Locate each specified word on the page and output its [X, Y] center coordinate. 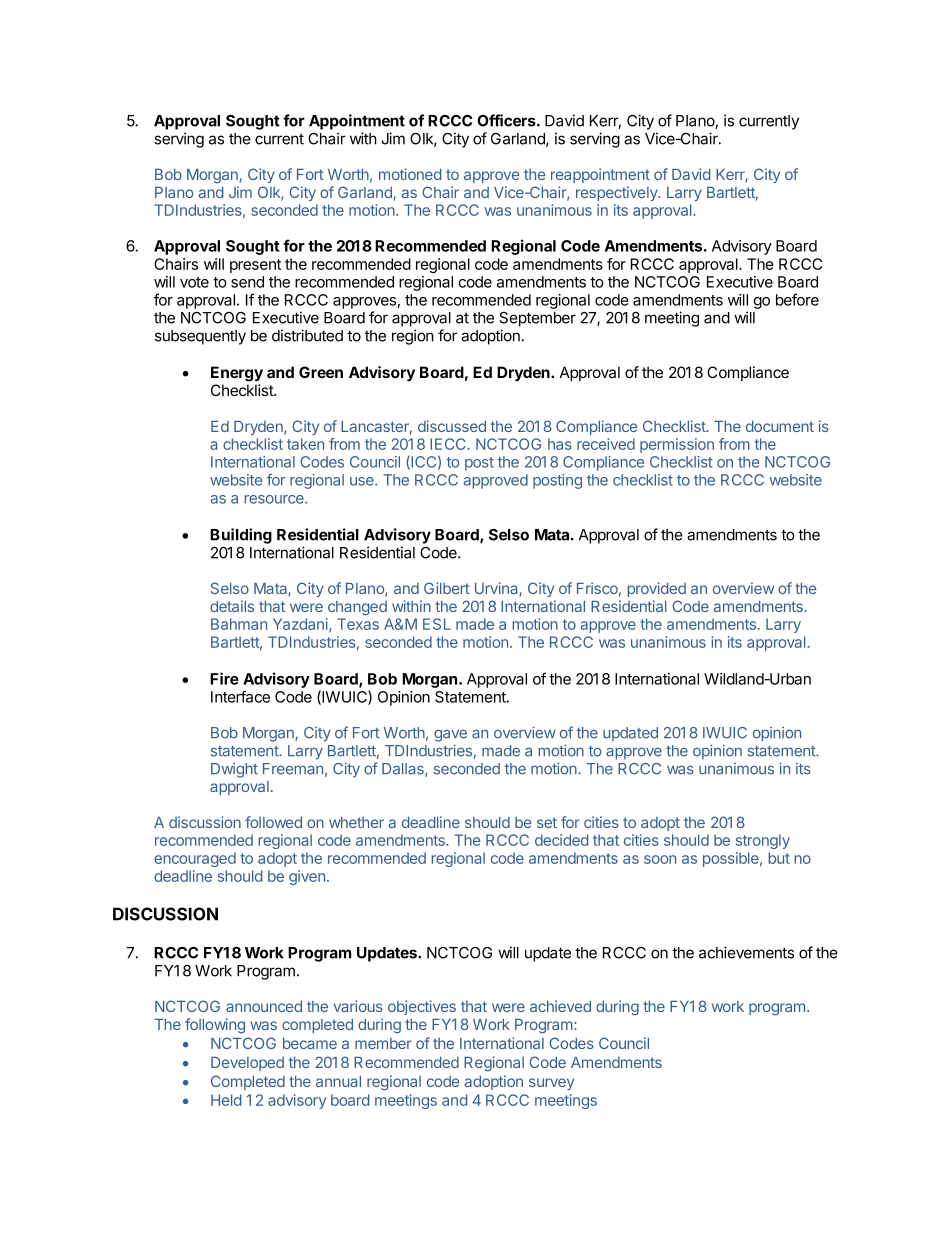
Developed [247, 1064]
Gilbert [447, 588]
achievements [746, 952]
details [232, 606]
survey [551, 1084]
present [255, 266]
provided [657, 589]
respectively [618, 193]
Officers [507, 120]
